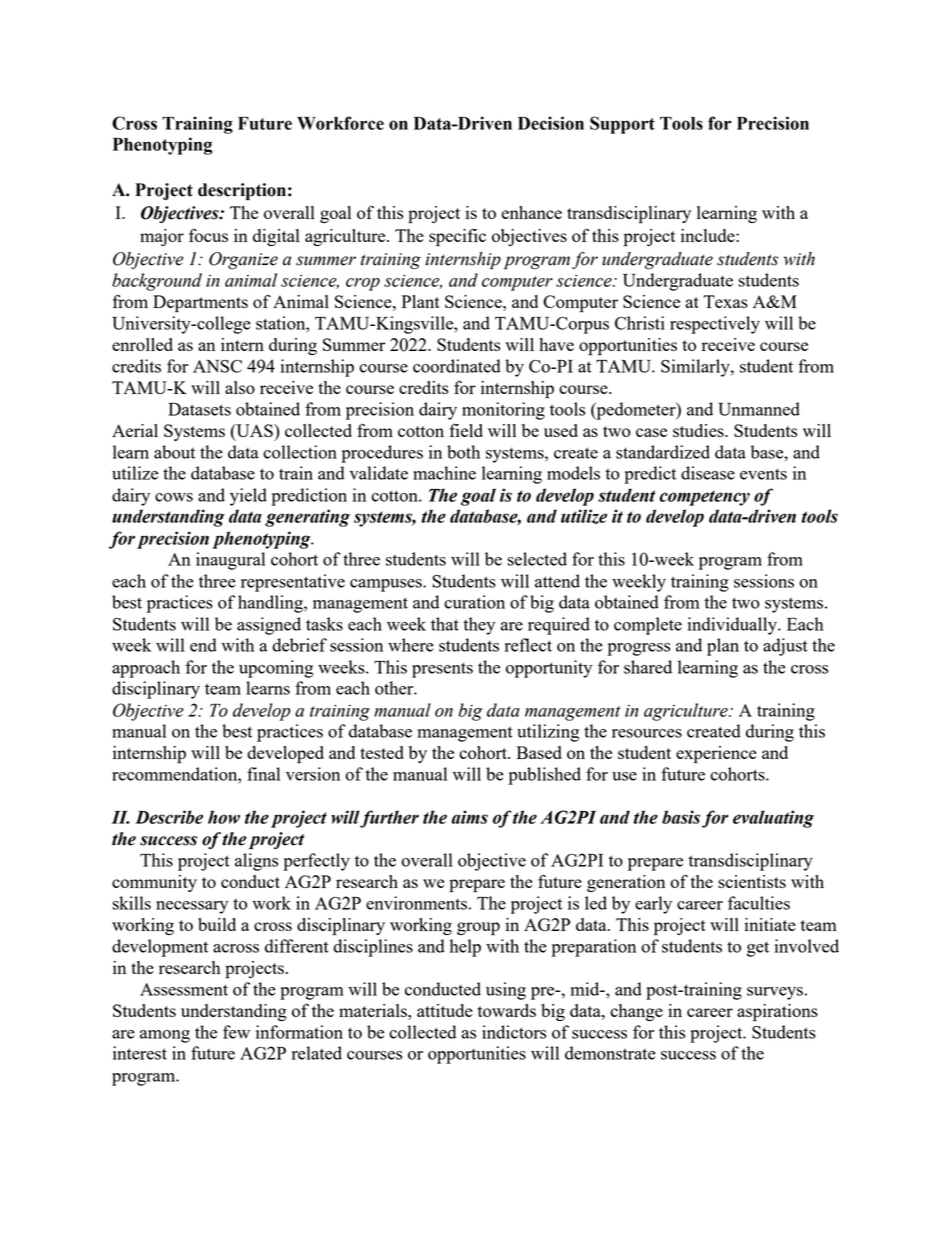 The height and width of the image is (1233, 952). Describe the element at coordinates (777, 1013) in the image. I see `aspirations` at that location.
